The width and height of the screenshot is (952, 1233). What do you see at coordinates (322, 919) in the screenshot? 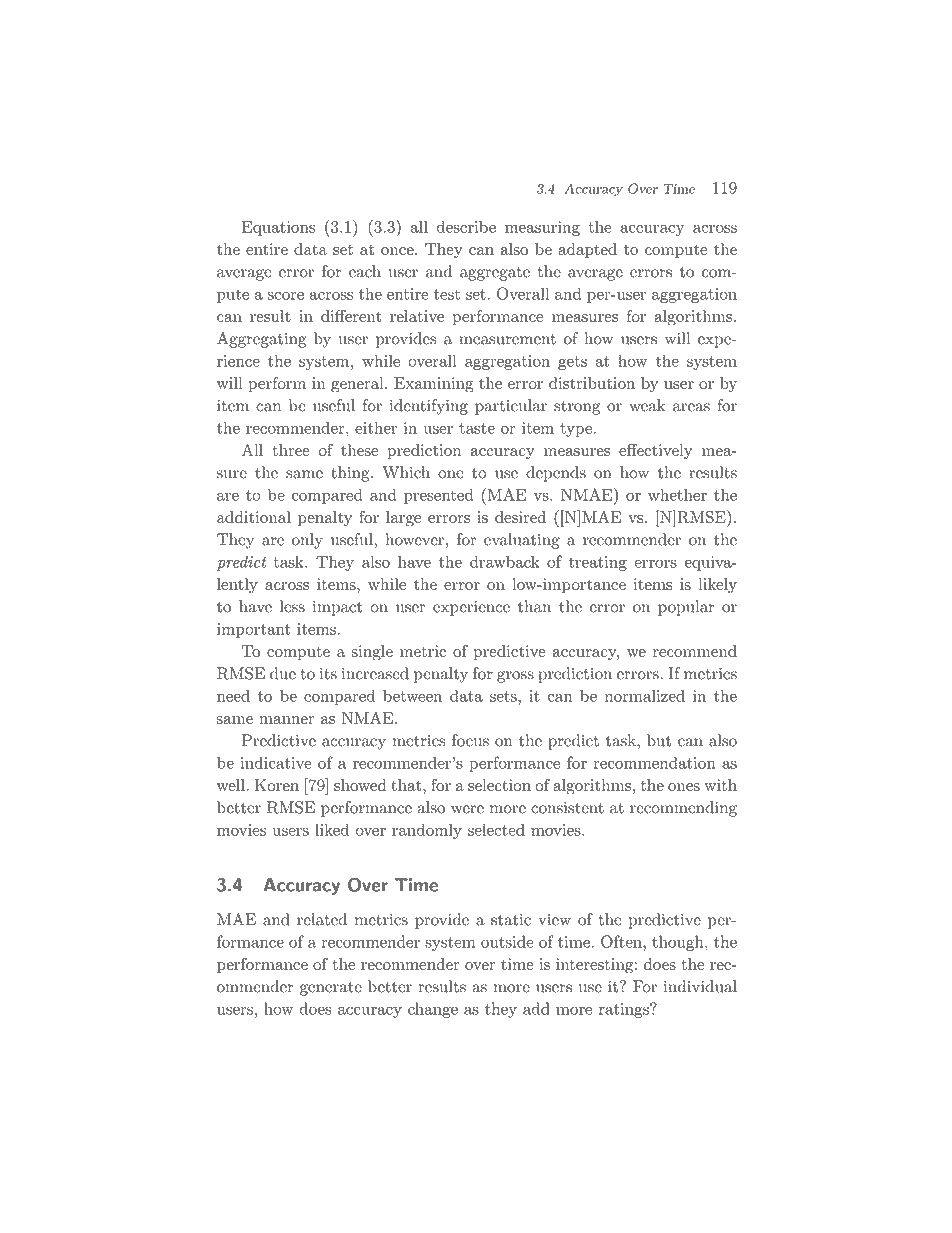
I see `related` at bounding box center [322, 919].
